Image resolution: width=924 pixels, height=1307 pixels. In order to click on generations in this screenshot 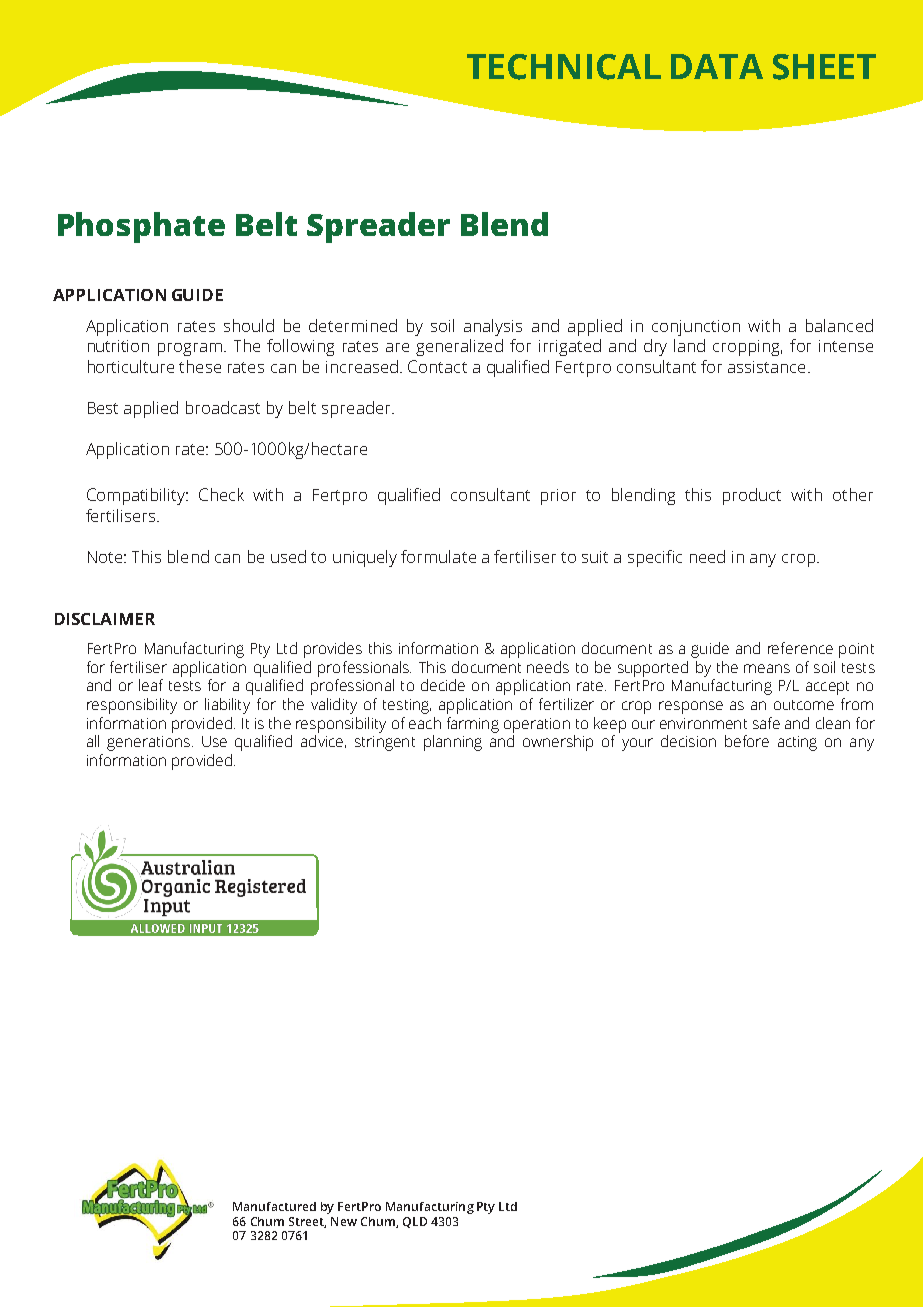, I will do `click(148, 743)`.
